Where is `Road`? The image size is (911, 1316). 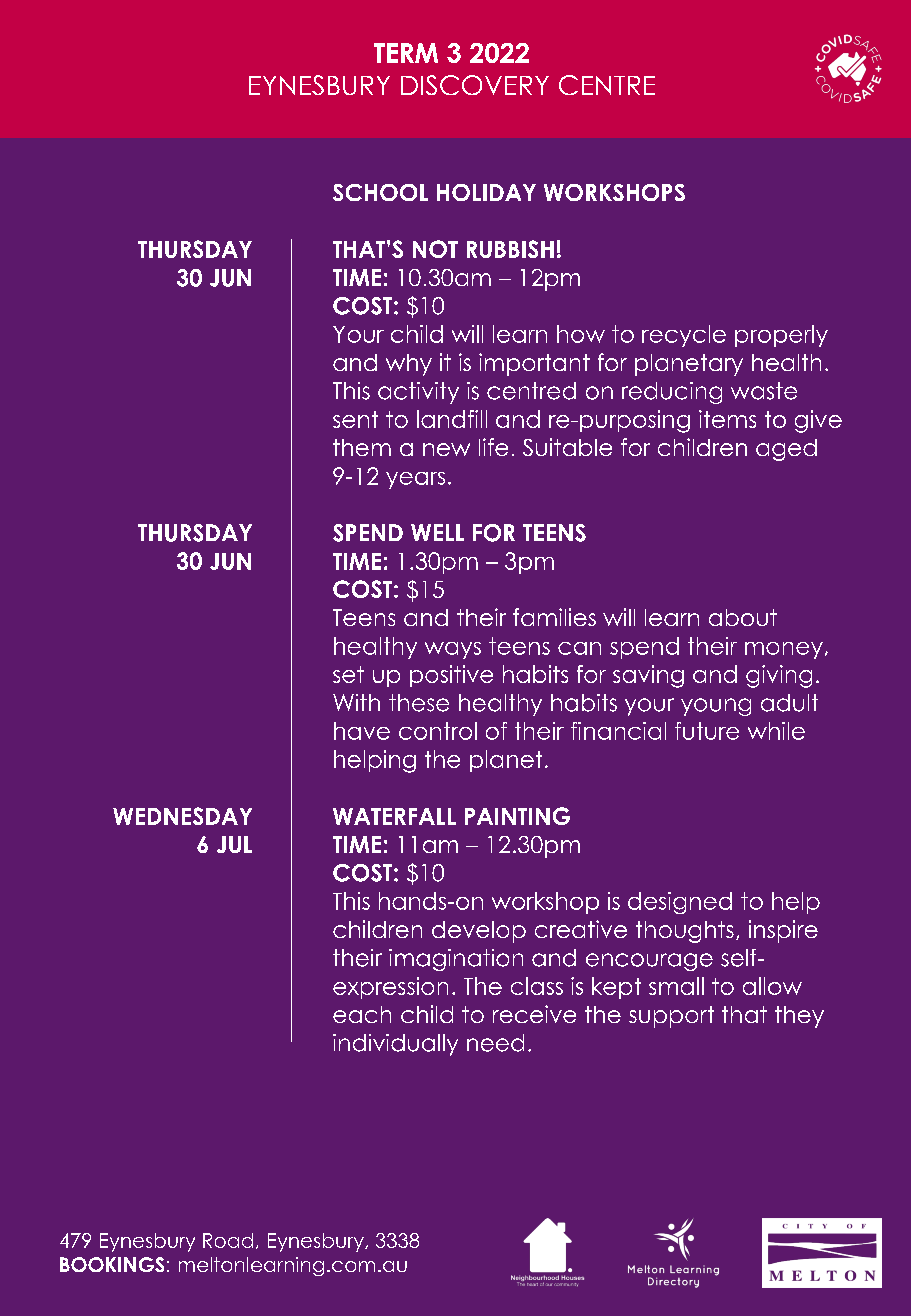 Road is located at coordinates (228, 1240).
